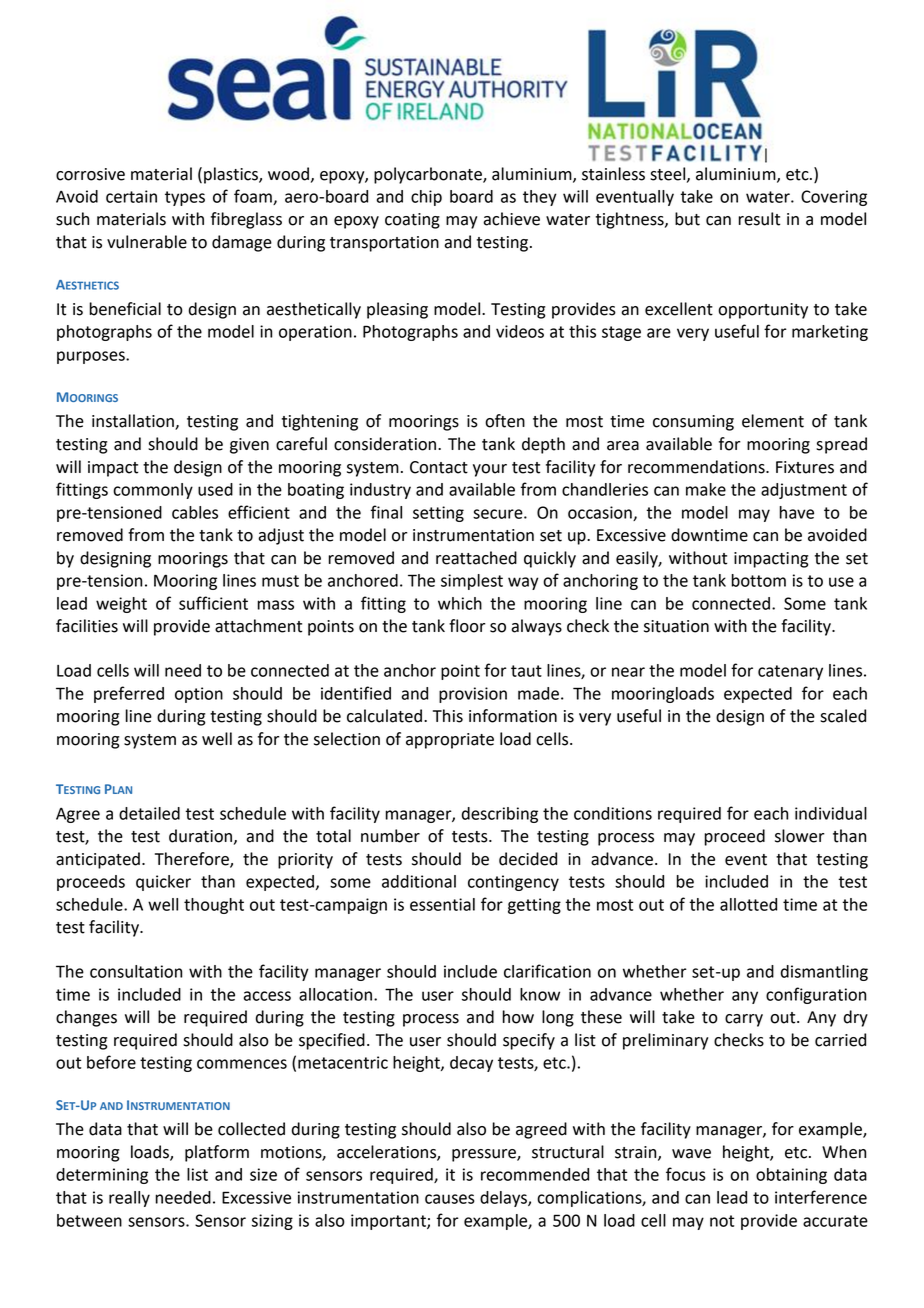  What do you see at coordinates (744, 1020) in the image?
I see `carry` at bounding box center [744, 1020].
